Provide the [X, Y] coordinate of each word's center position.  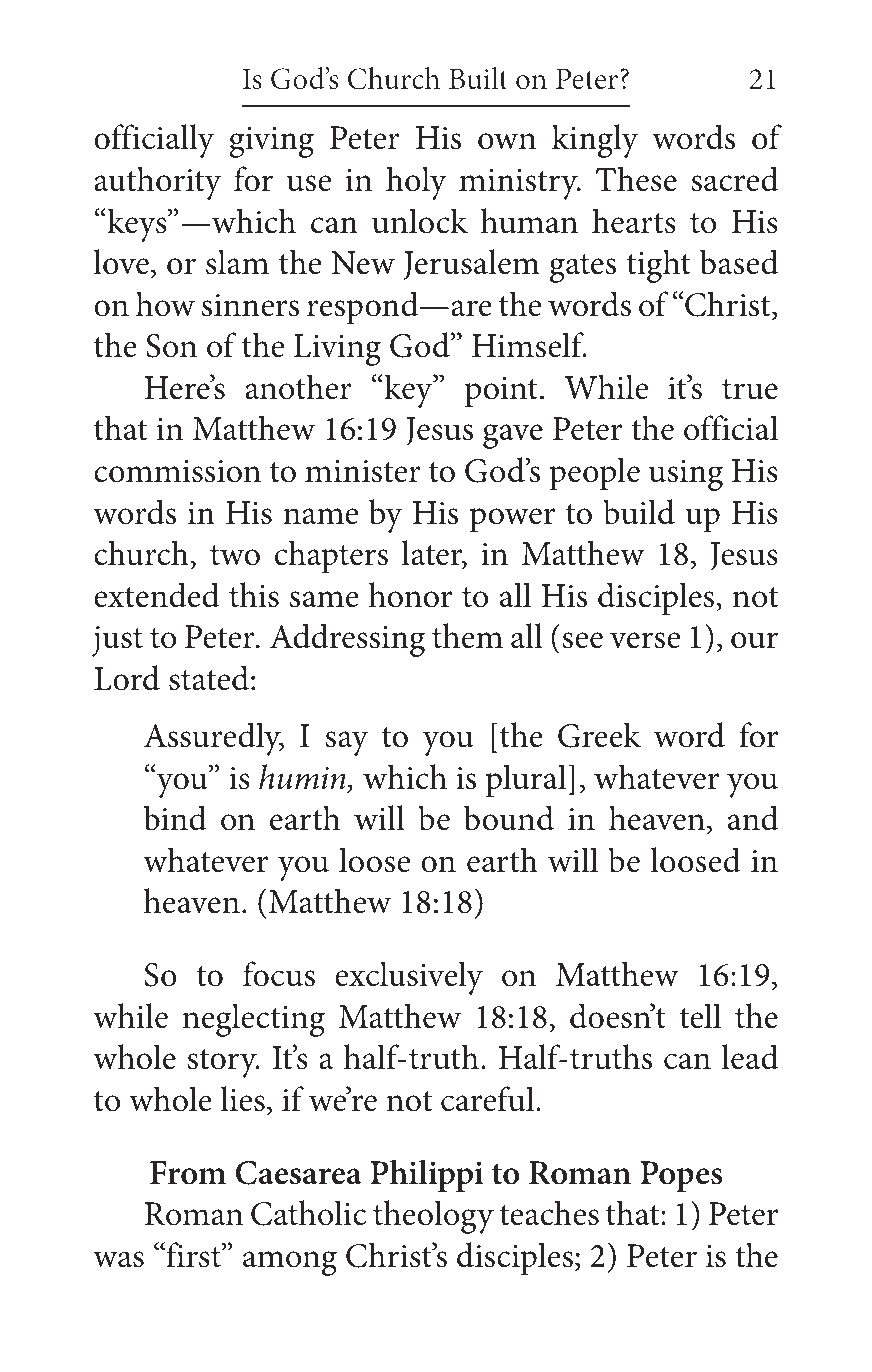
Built [478, 78]
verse [645, 640]
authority [158, 183]
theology [433, 1217]
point [501, 392]
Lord [127, 678]
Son [171, 346]
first [193, 1255]
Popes [681, 1176]
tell [700, 1016]
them [467, 636]
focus [279, 974]
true [750, 389]
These [636, 179]
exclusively [409, 978]
